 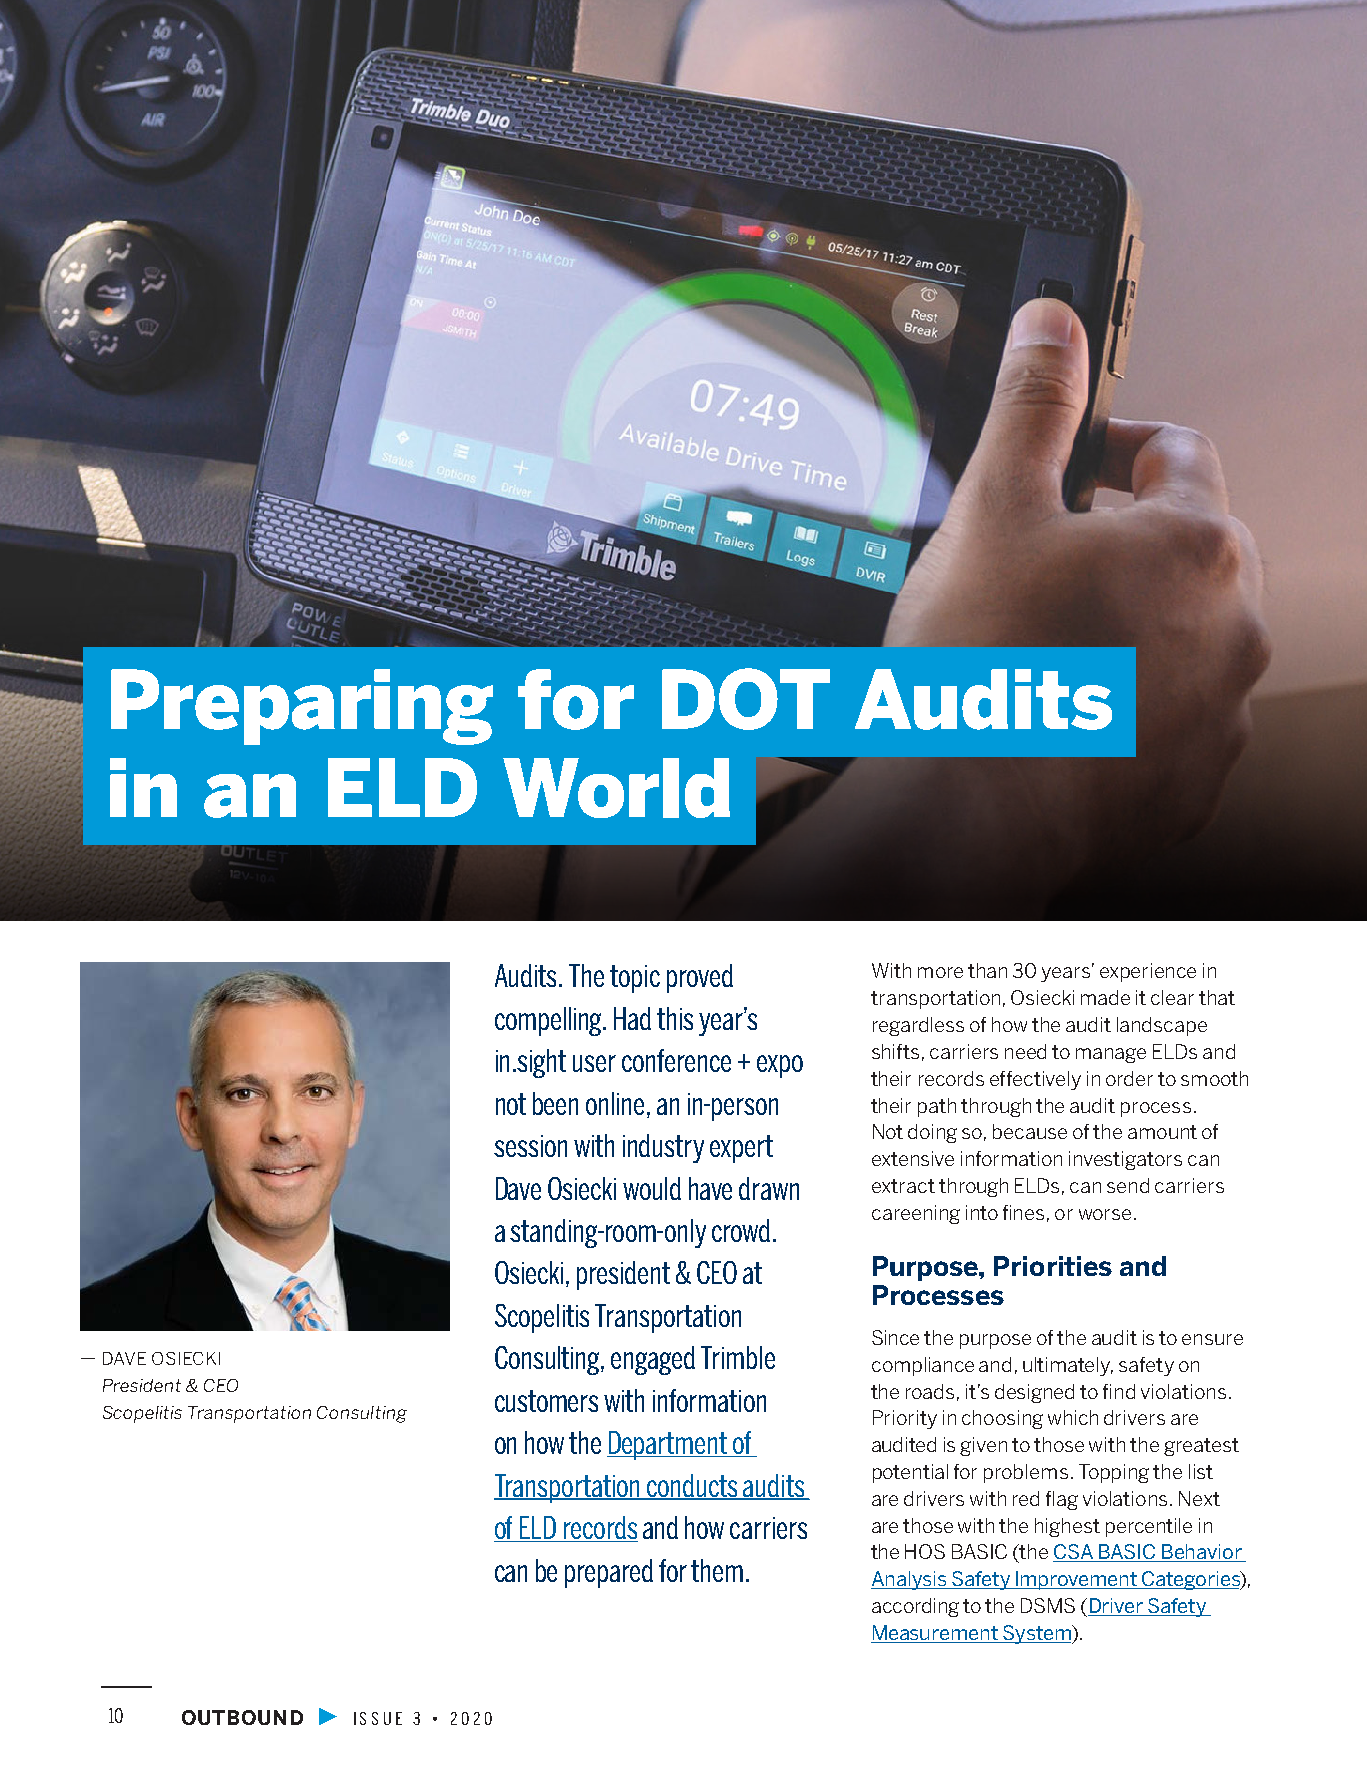 I want to click on worse, so click(x=1105, y=1214).
